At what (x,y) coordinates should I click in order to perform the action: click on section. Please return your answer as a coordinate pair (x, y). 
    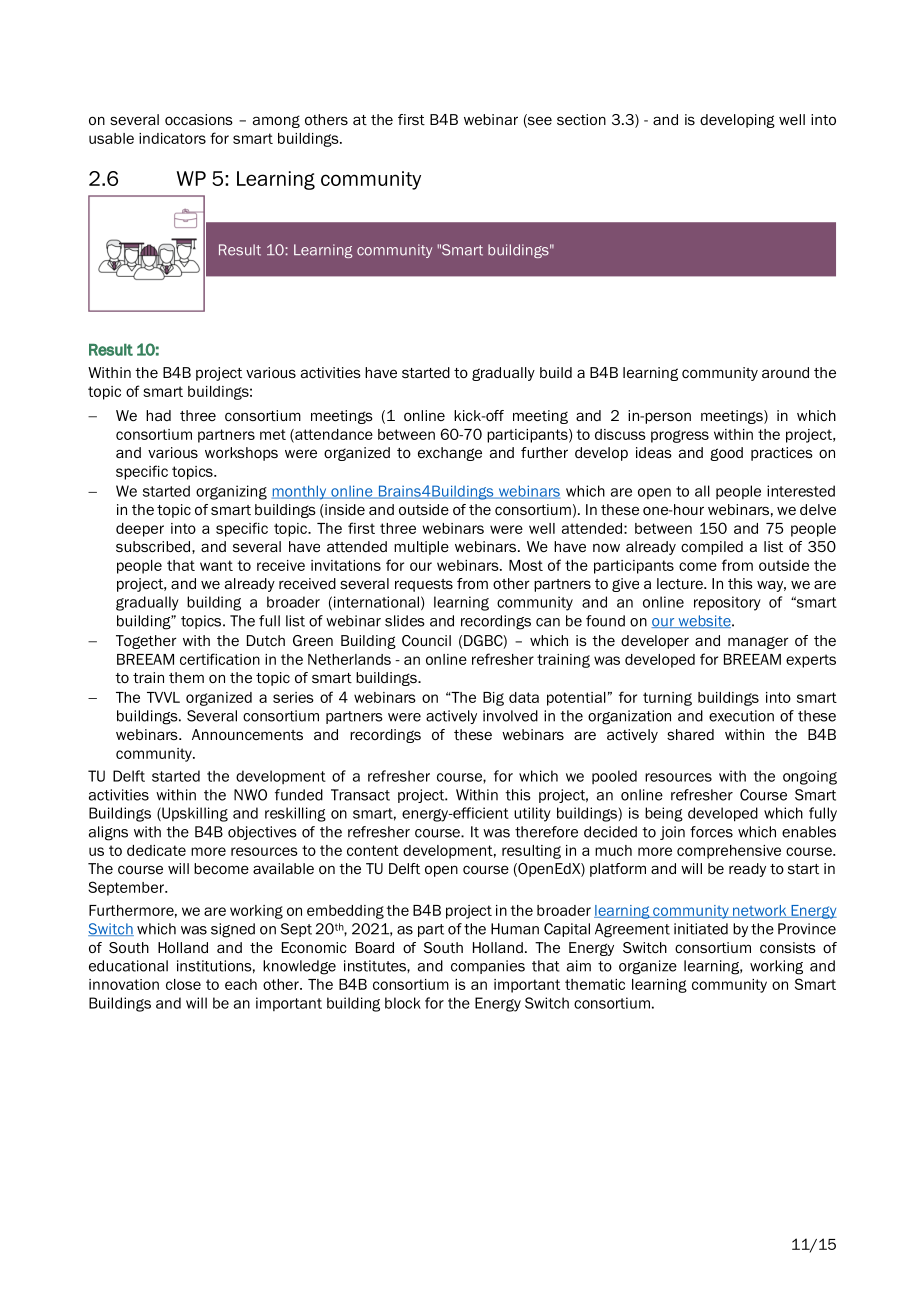
    Looking at the image, I should click on (581, 120).
